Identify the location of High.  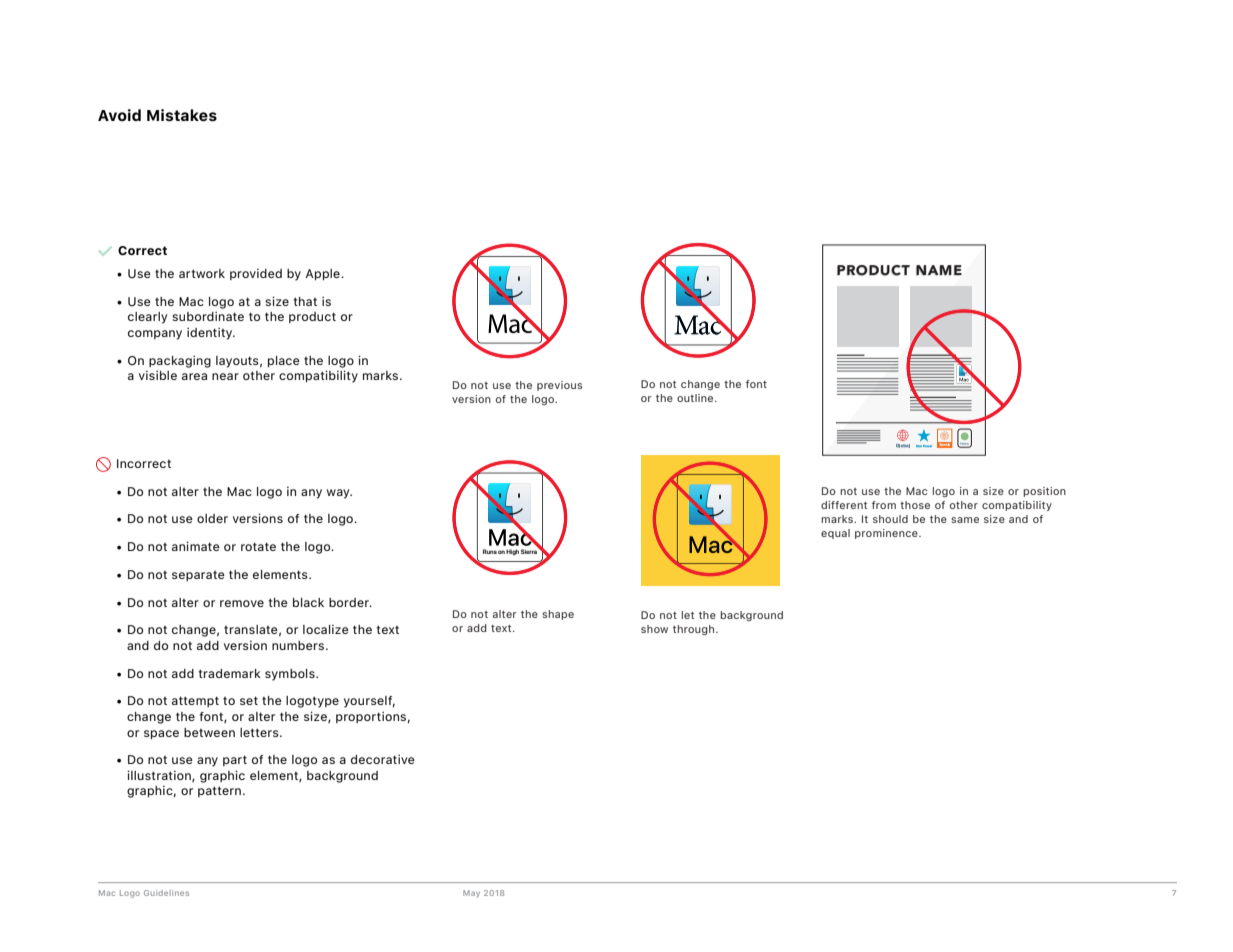
(512, 552).
